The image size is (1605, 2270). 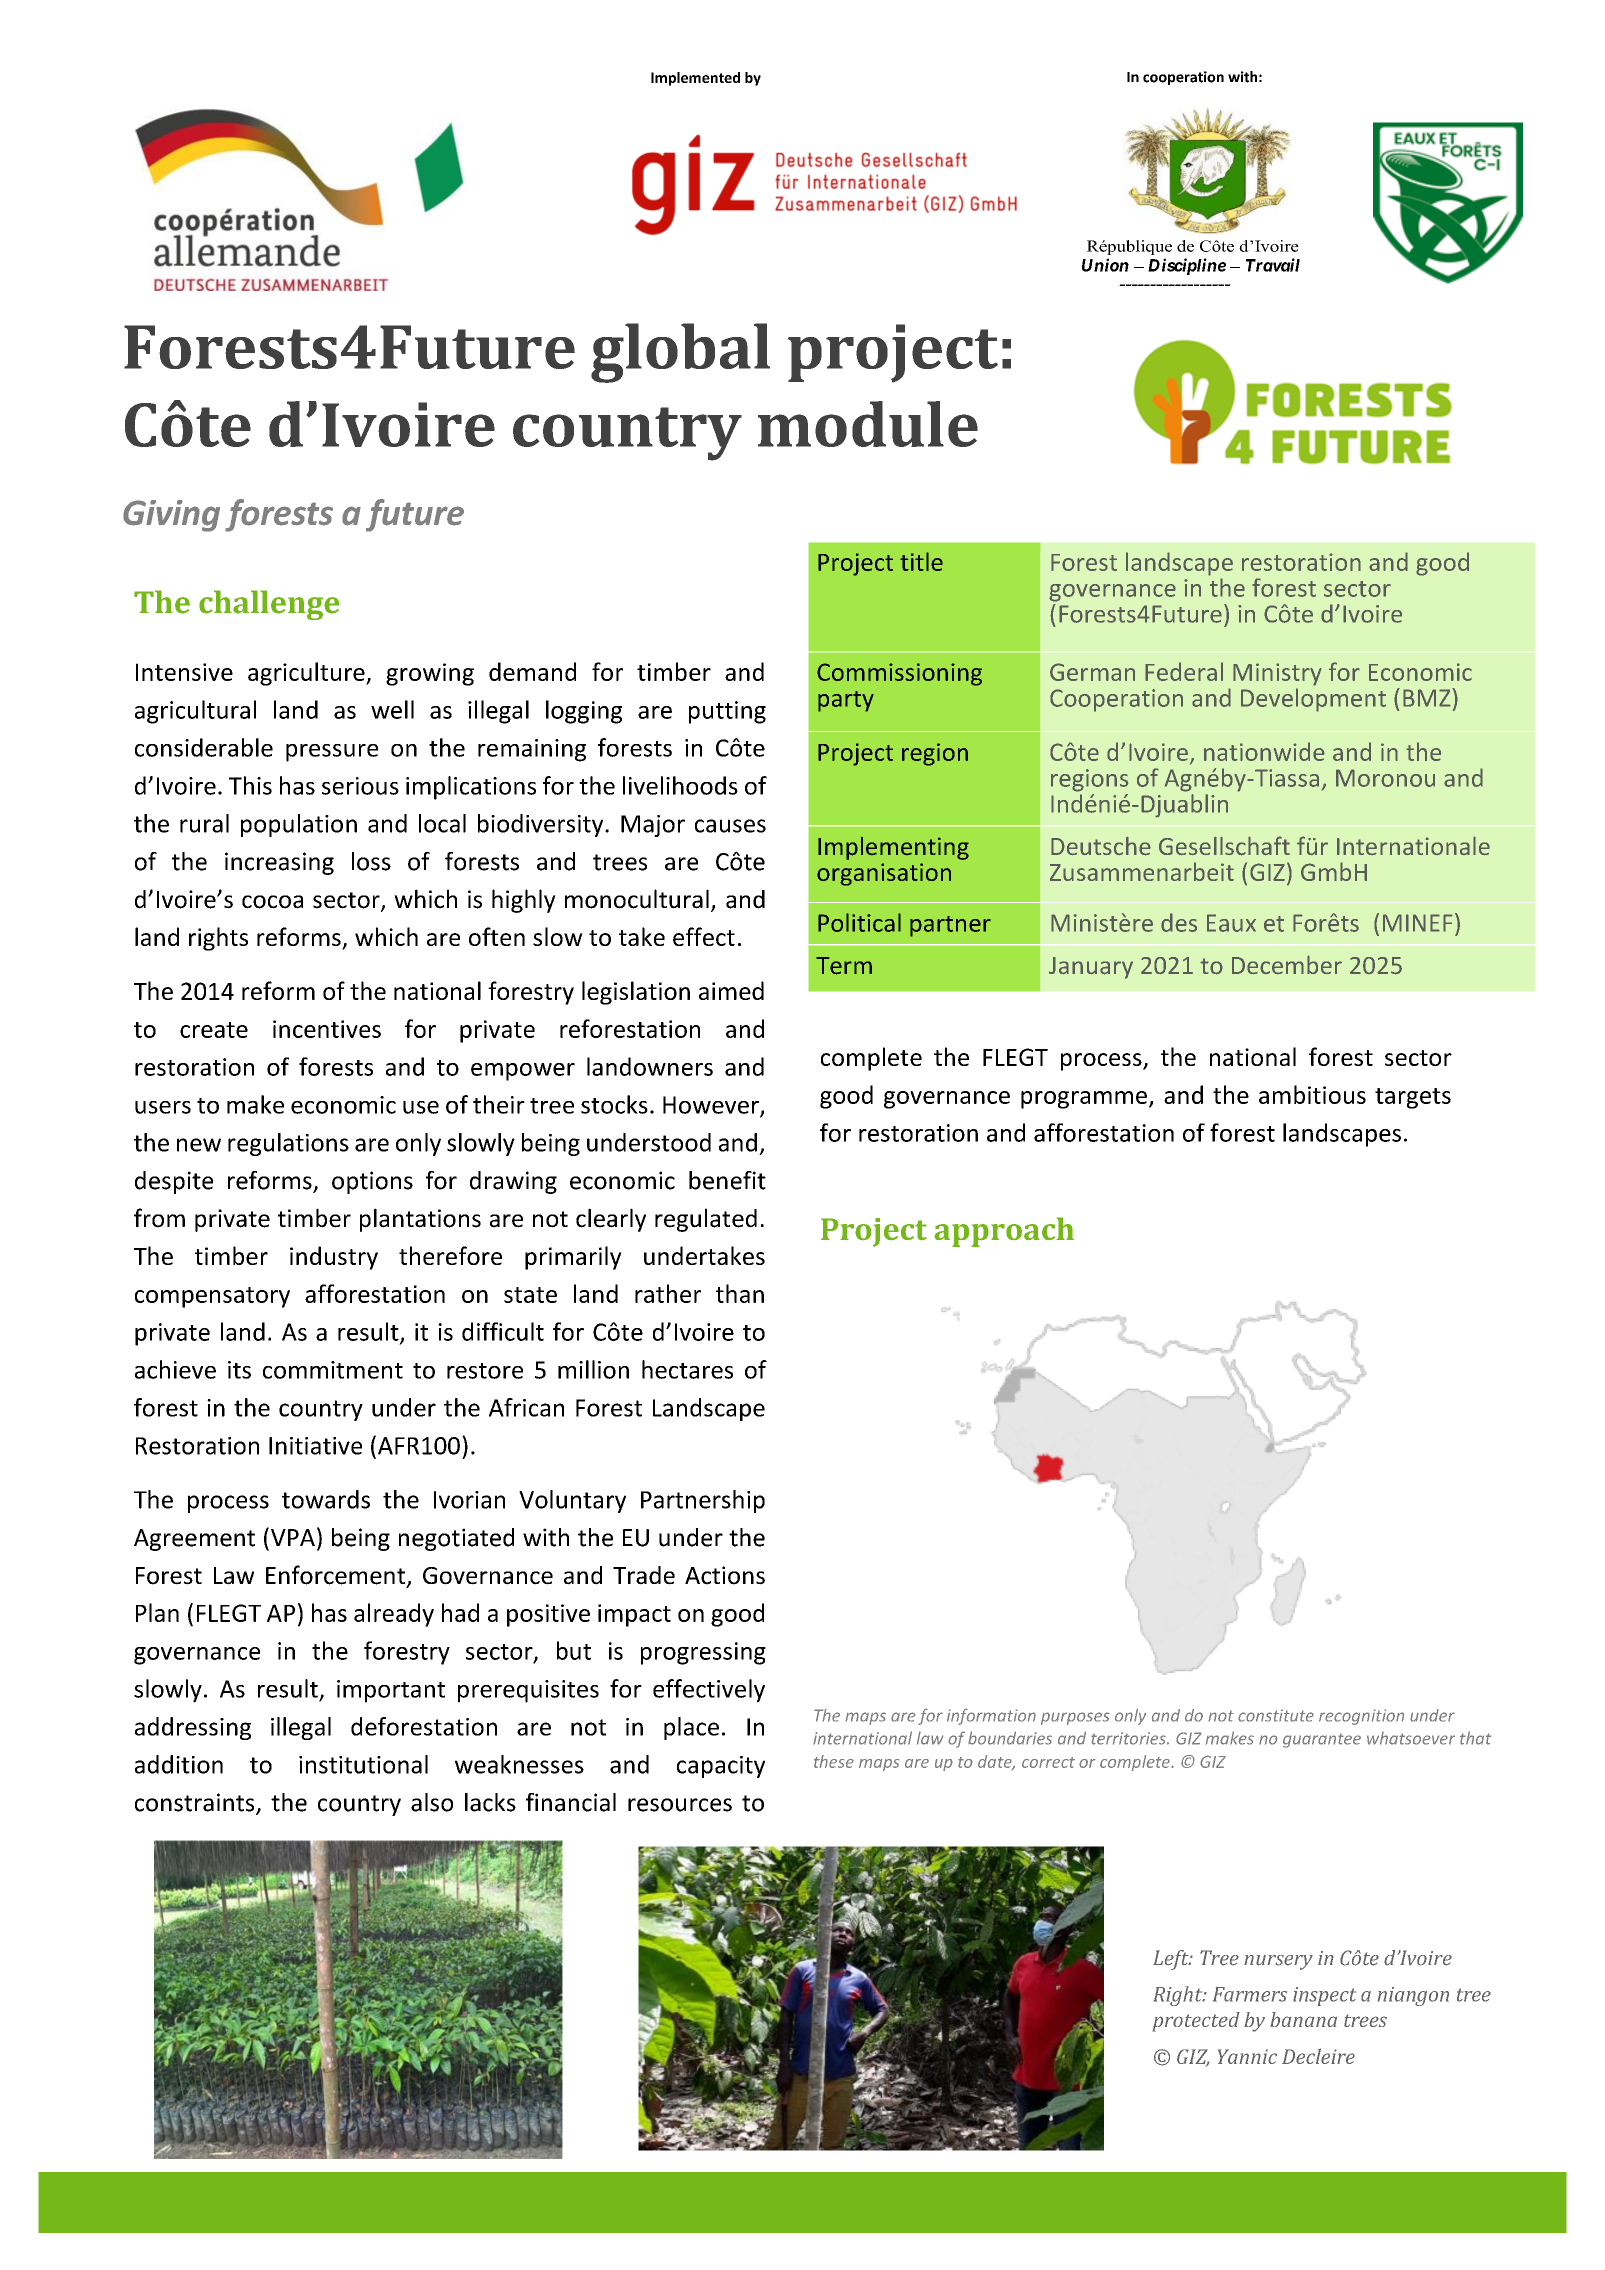 What do you see at coordinates (1278, 1962) in the image?
I see `nursery` at bounding box center [1278, 1962].
